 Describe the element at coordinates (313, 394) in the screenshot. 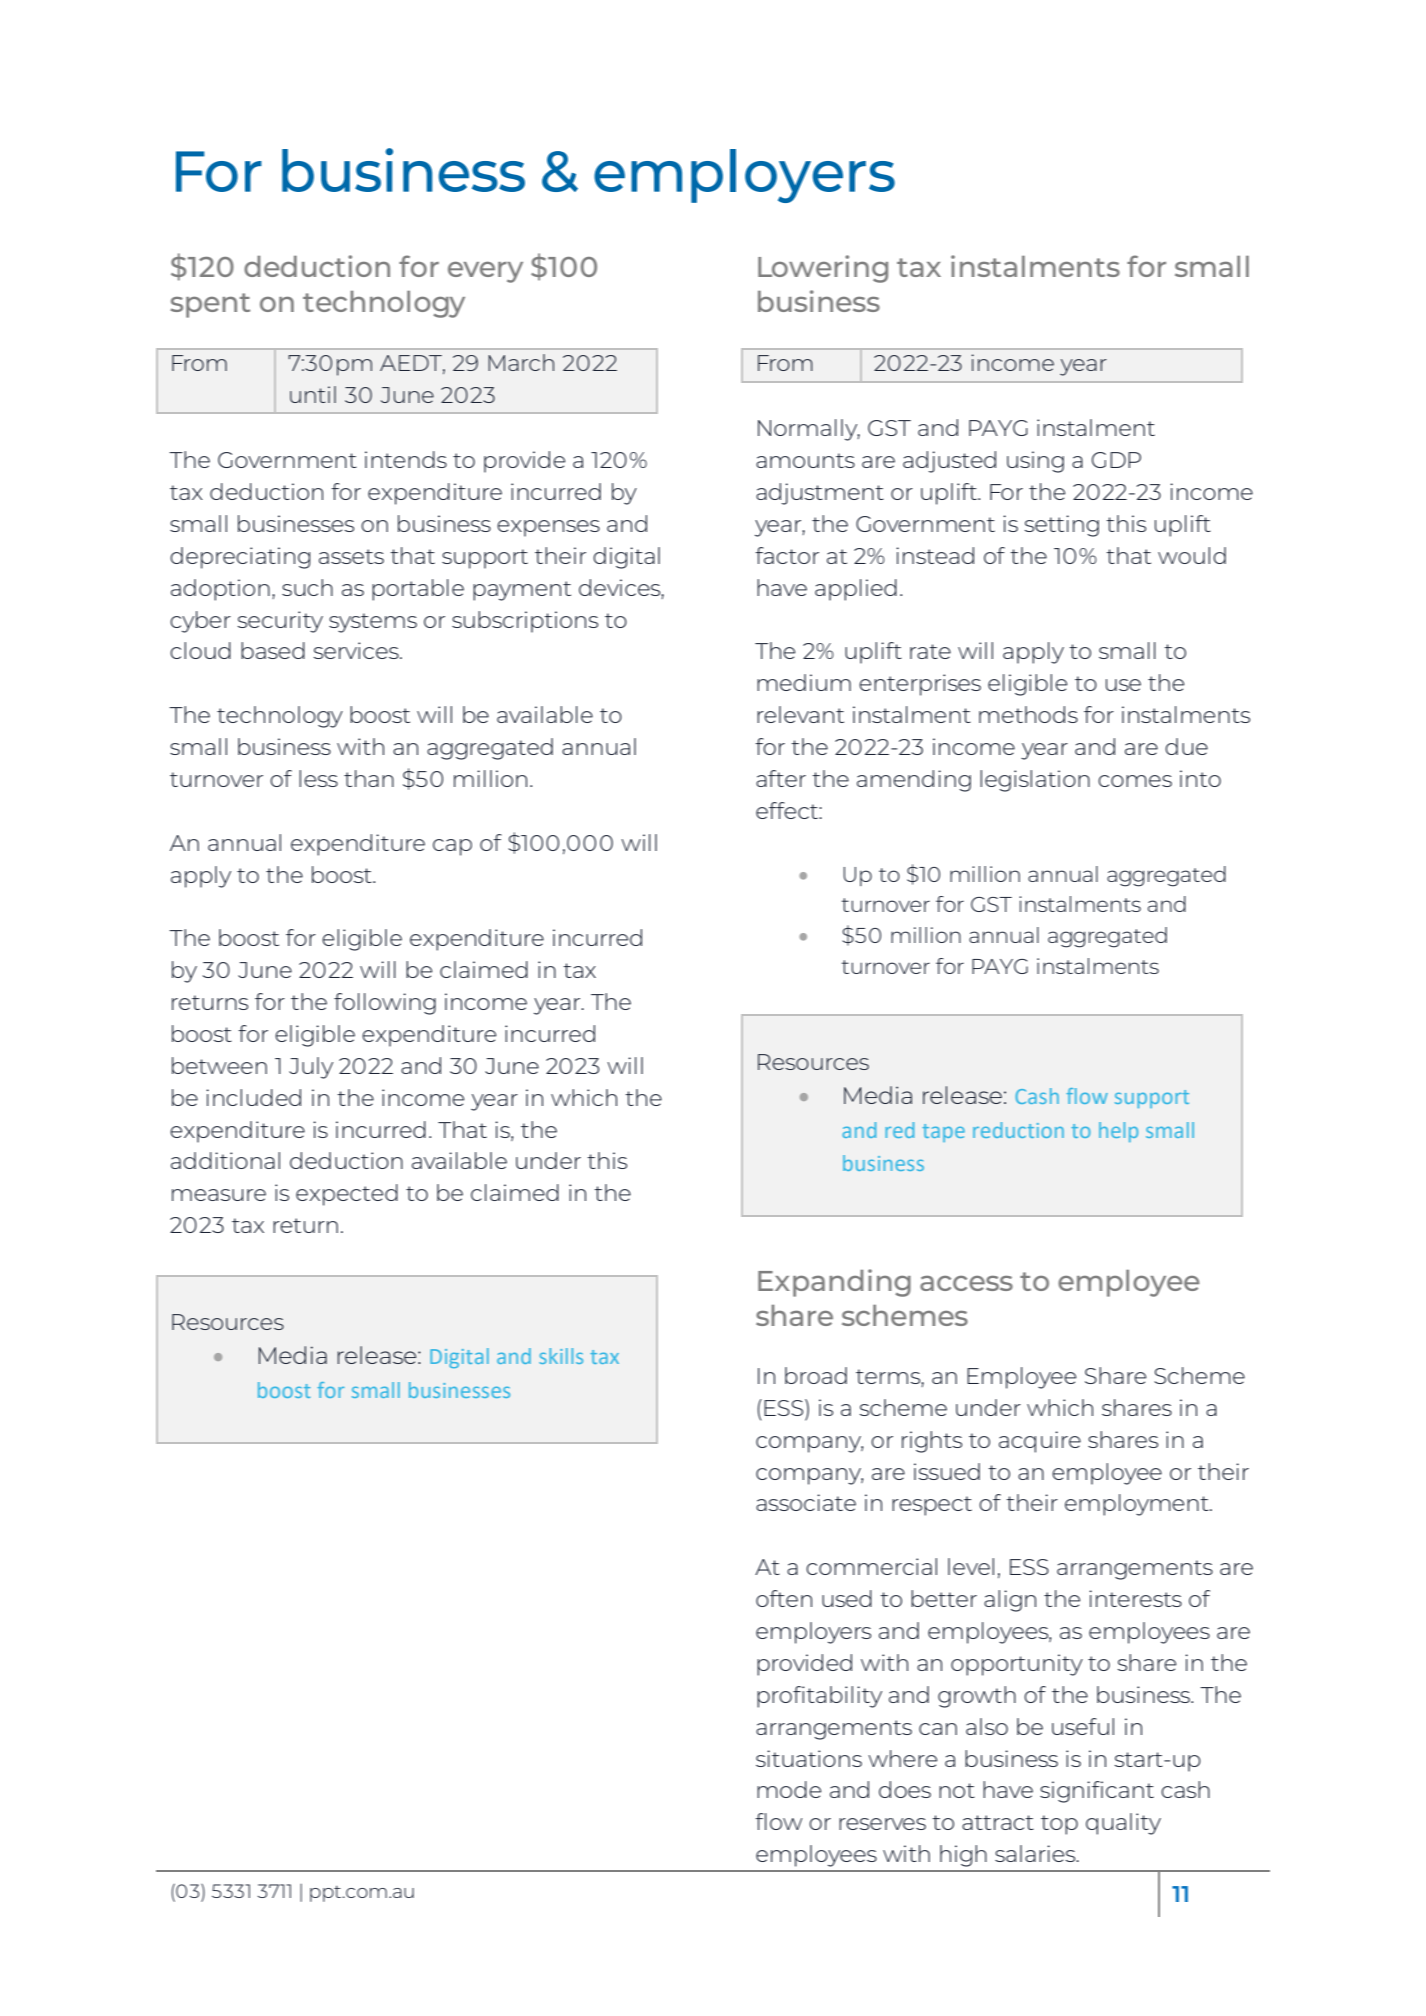

I see `until` at that location.
